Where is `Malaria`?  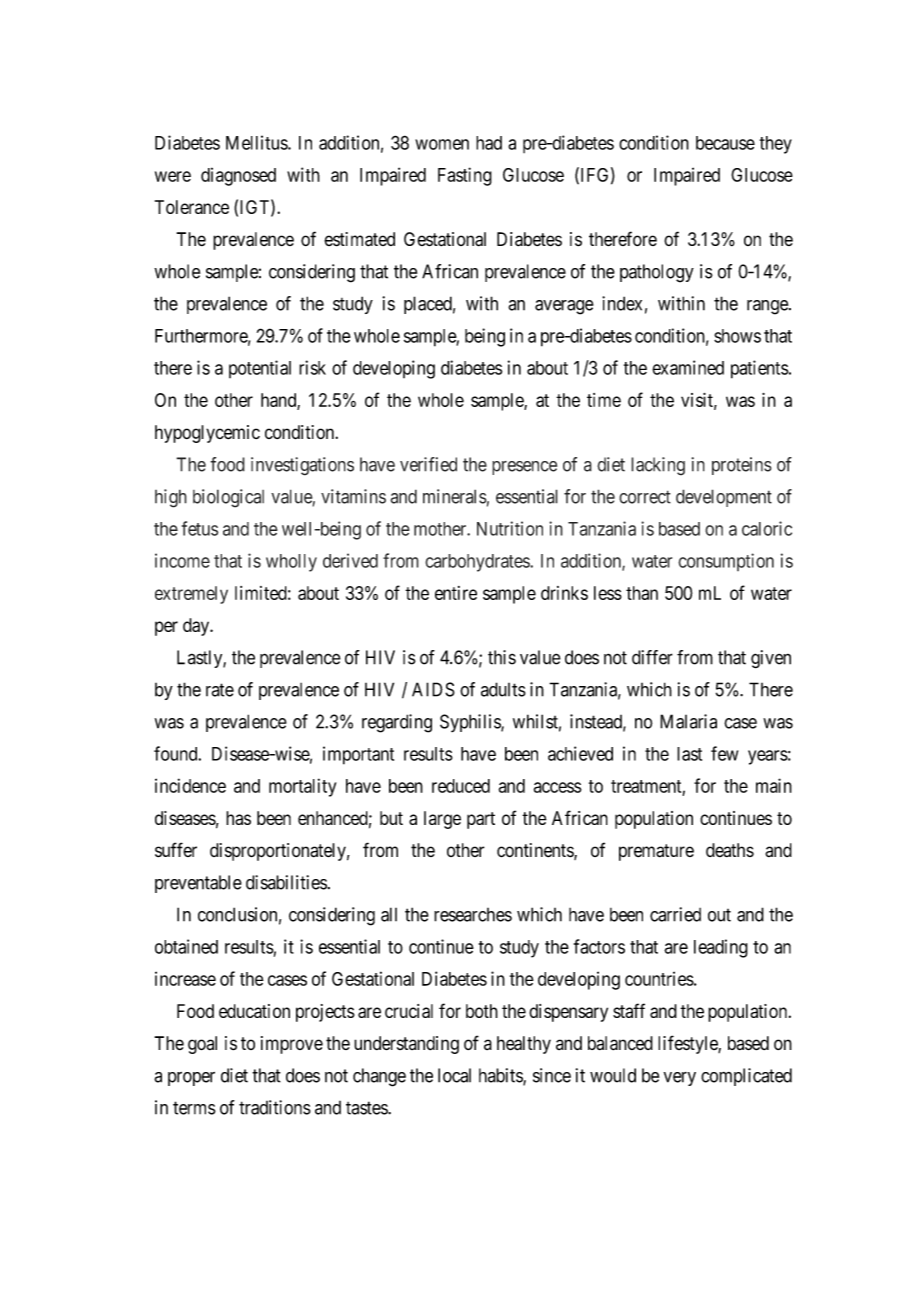 Malaria is located at coordinates (688, 721).
